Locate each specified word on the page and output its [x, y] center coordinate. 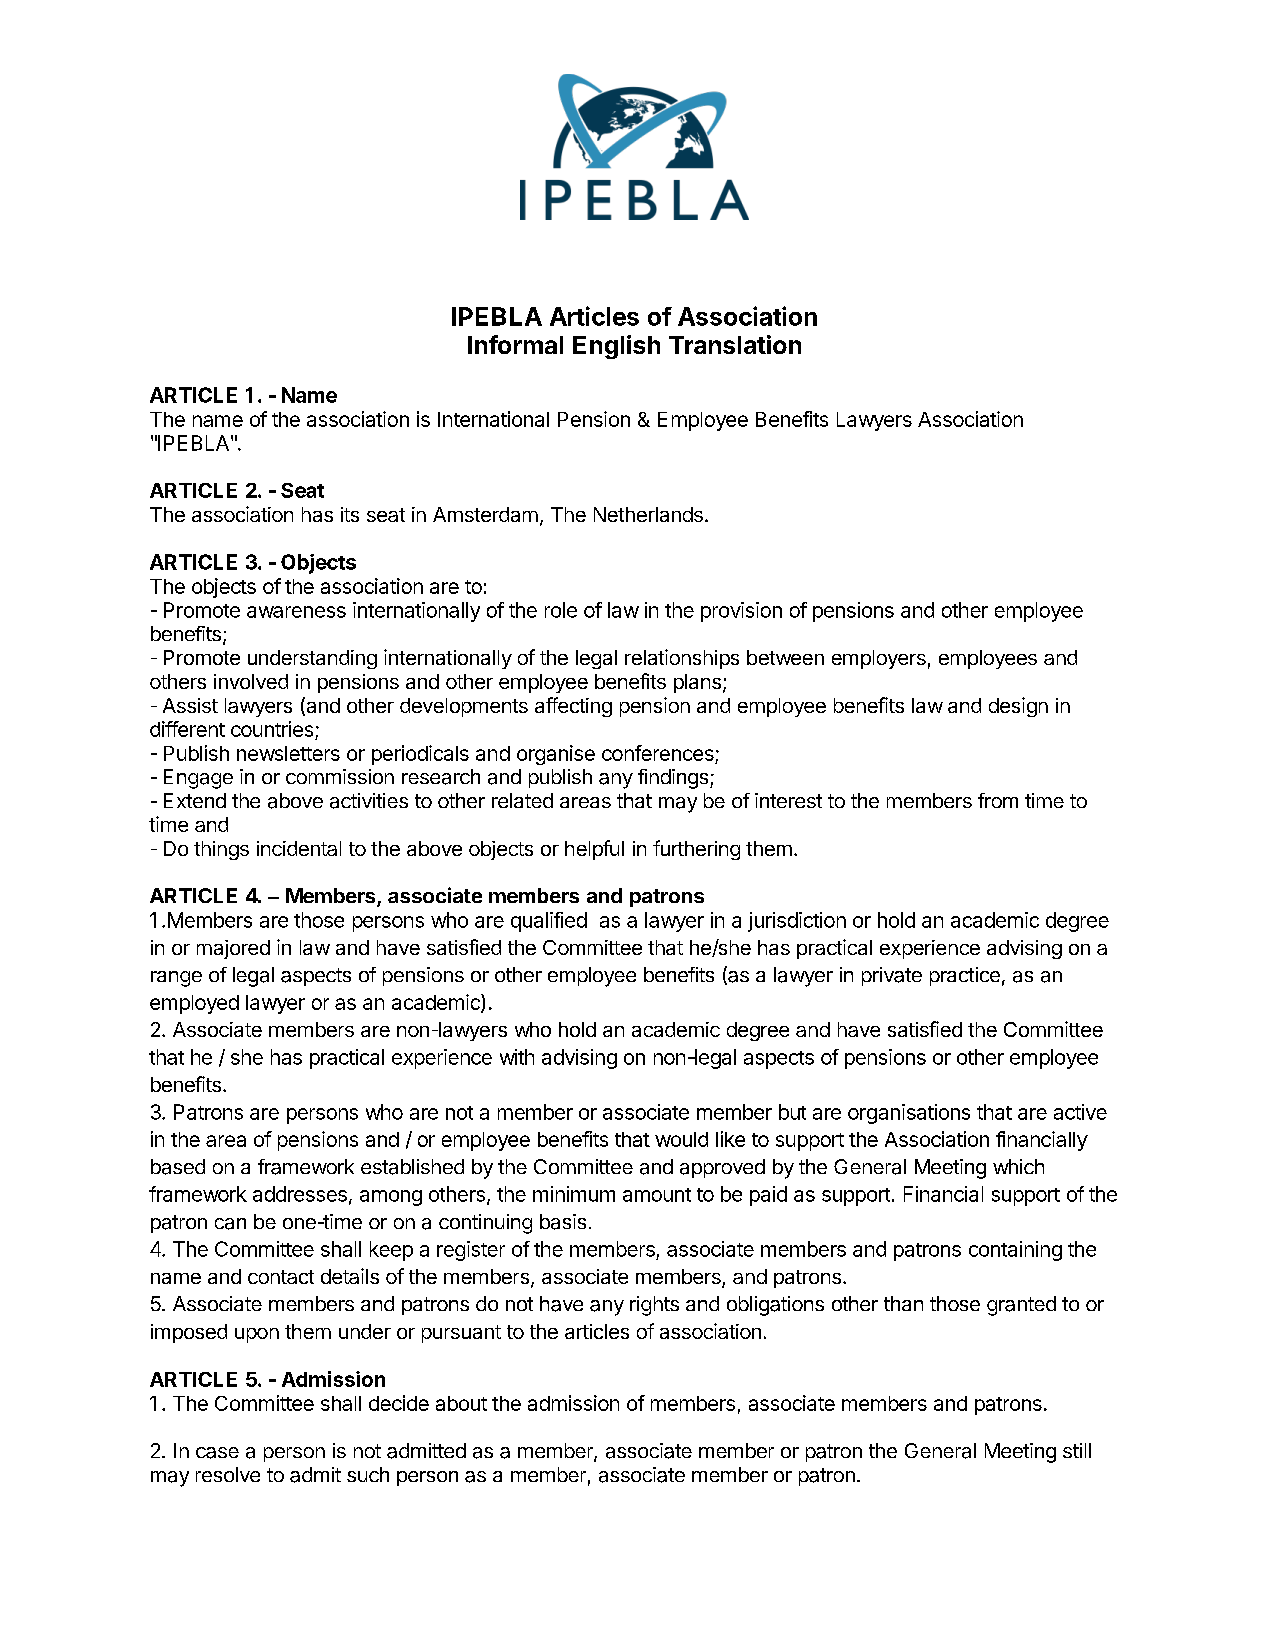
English [616, 347]
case [217, 1453]
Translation [735, 344]
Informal [515, 344]
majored [233, 949]
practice [965, 976]
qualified [549, 922]
